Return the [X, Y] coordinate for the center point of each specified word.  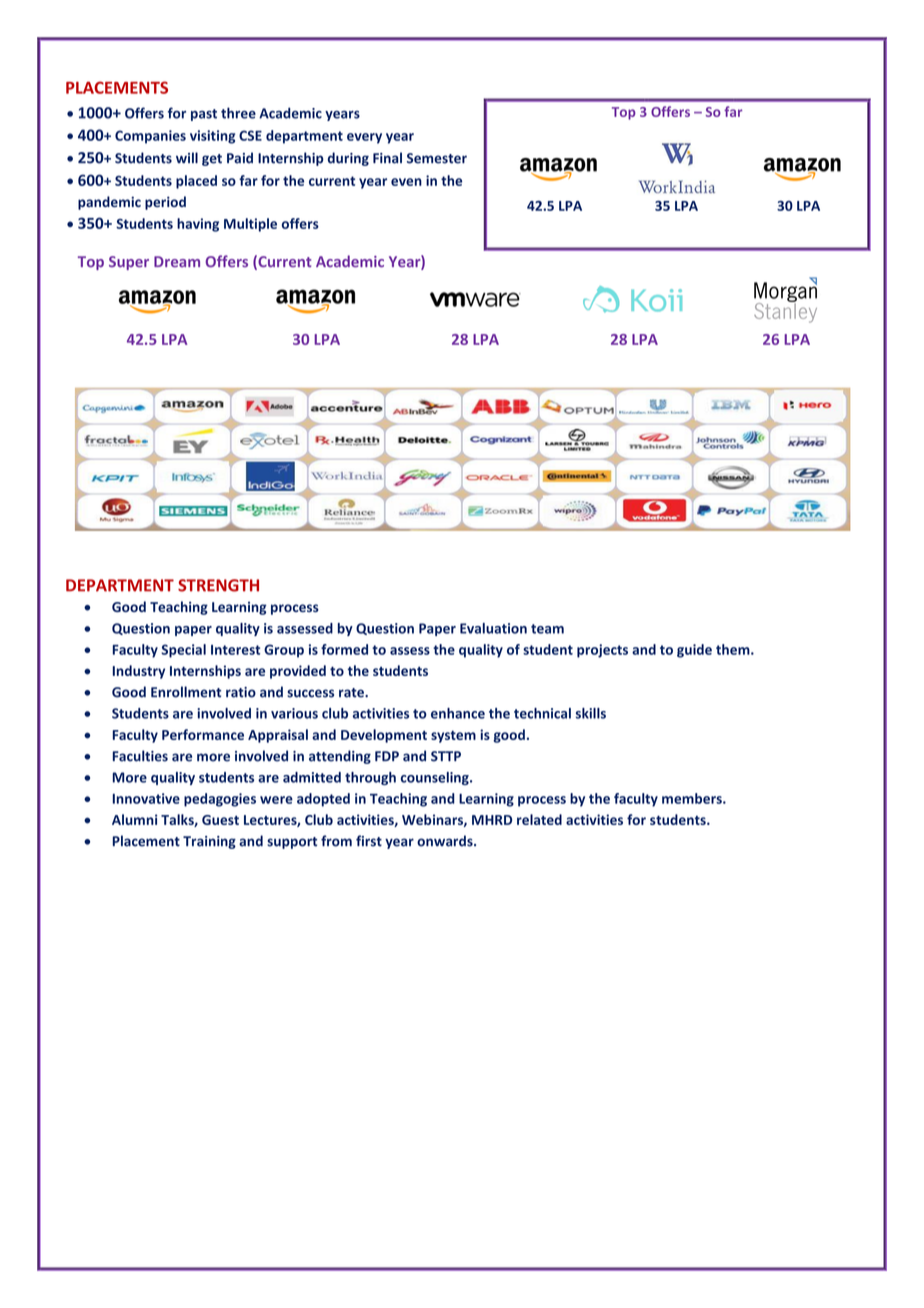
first [369, 841]
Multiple [250, 225]
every [364, 138]
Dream [177, 261]
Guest [220, 820]
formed [344, 649]
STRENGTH [218, 585]
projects [602, 651]
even [406, 182]
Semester [437, 158]
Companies [150, 137]
